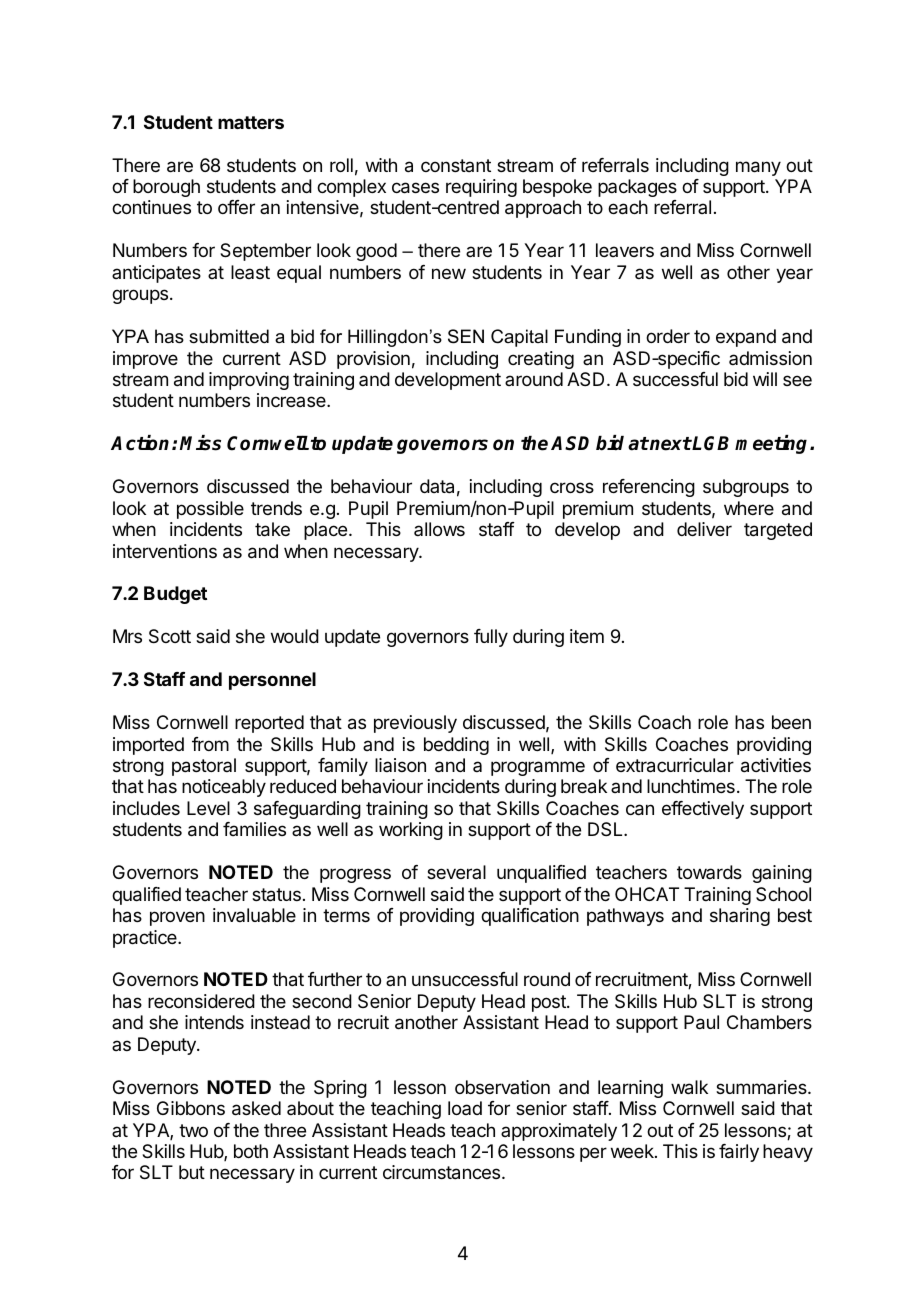 Image resolution: width=924 pixels, height=1308 pixels. What do you see at coordinates (251, 122) in the screenshot?
I see `matters` at bounding box center [251, 122].
